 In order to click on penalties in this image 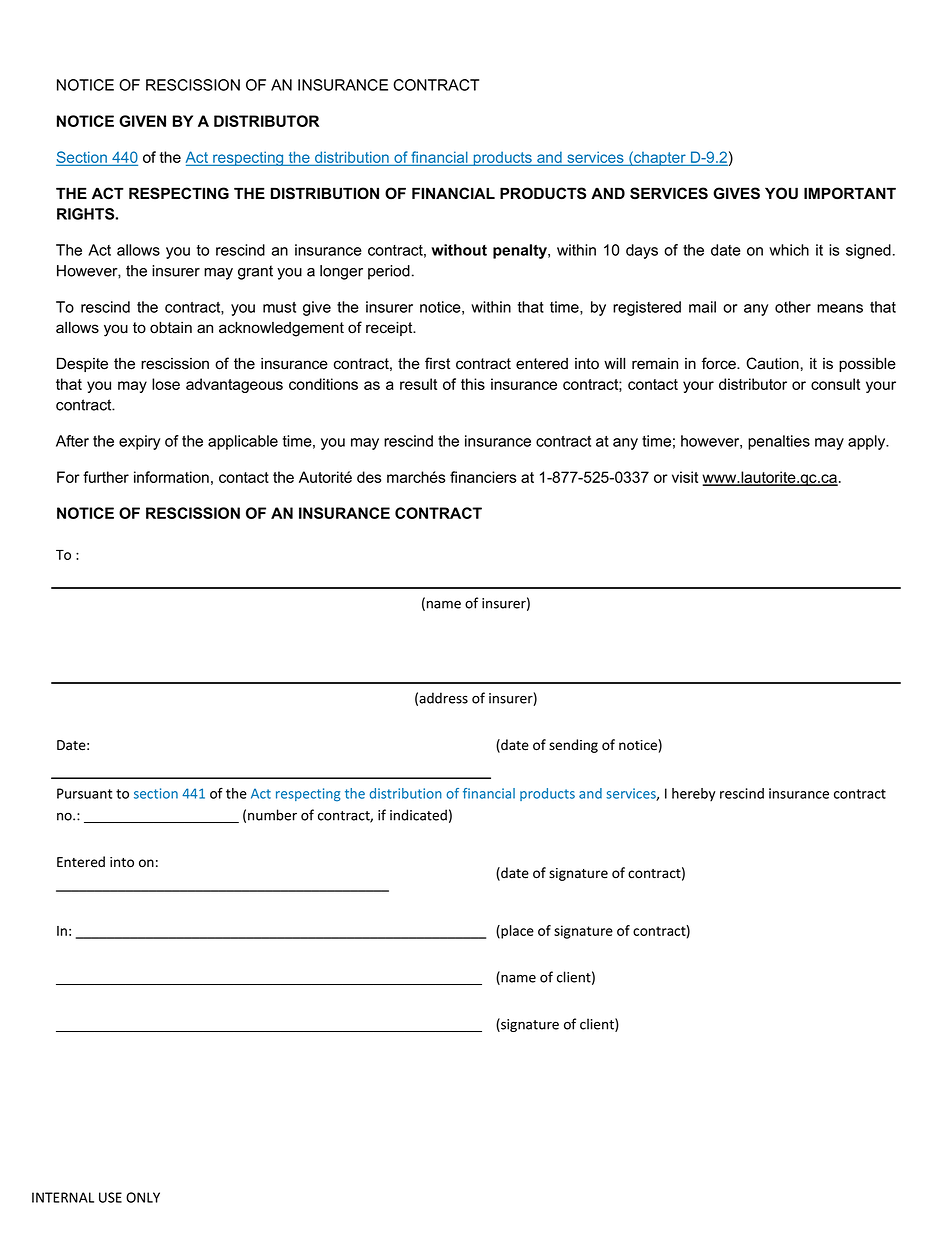, I will do `click(779, 442)`.
